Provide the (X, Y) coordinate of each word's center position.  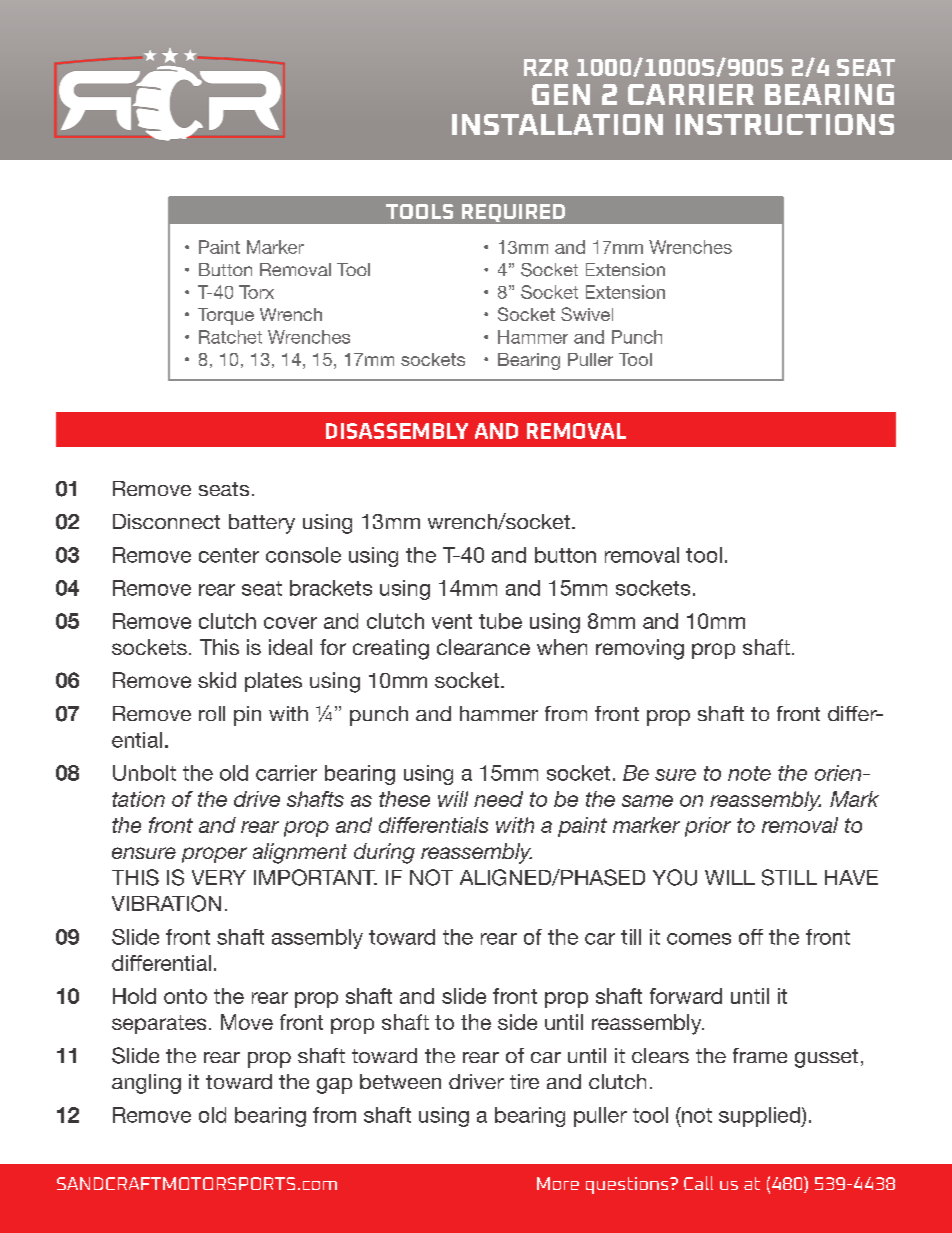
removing (640, 649)
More (558, 1183)
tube (500, 621)
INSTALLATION (557, 124)
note (749, 773)
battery (262, 524)
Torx (256, 292)
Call (698, 1183)
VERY (219, 877)
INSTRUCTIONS (785, 124)
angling (146, 1084)
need (498, 799)
